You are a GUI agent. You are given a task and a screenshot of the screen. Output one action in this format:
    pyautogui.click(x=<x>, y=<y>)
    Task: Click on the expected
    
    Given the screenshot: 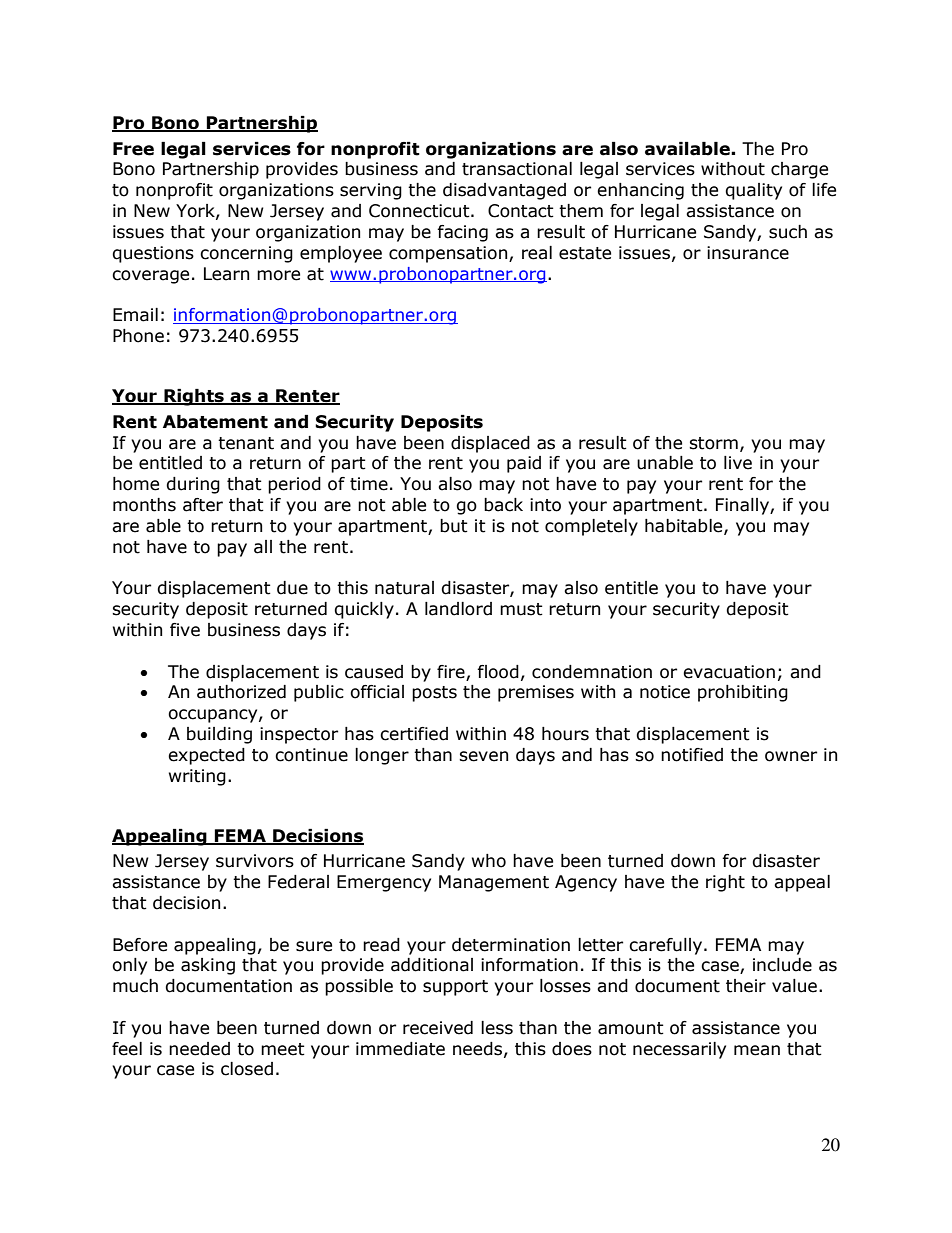 What is the action you would take?
    pyautogui.click(x=206, y=756)
